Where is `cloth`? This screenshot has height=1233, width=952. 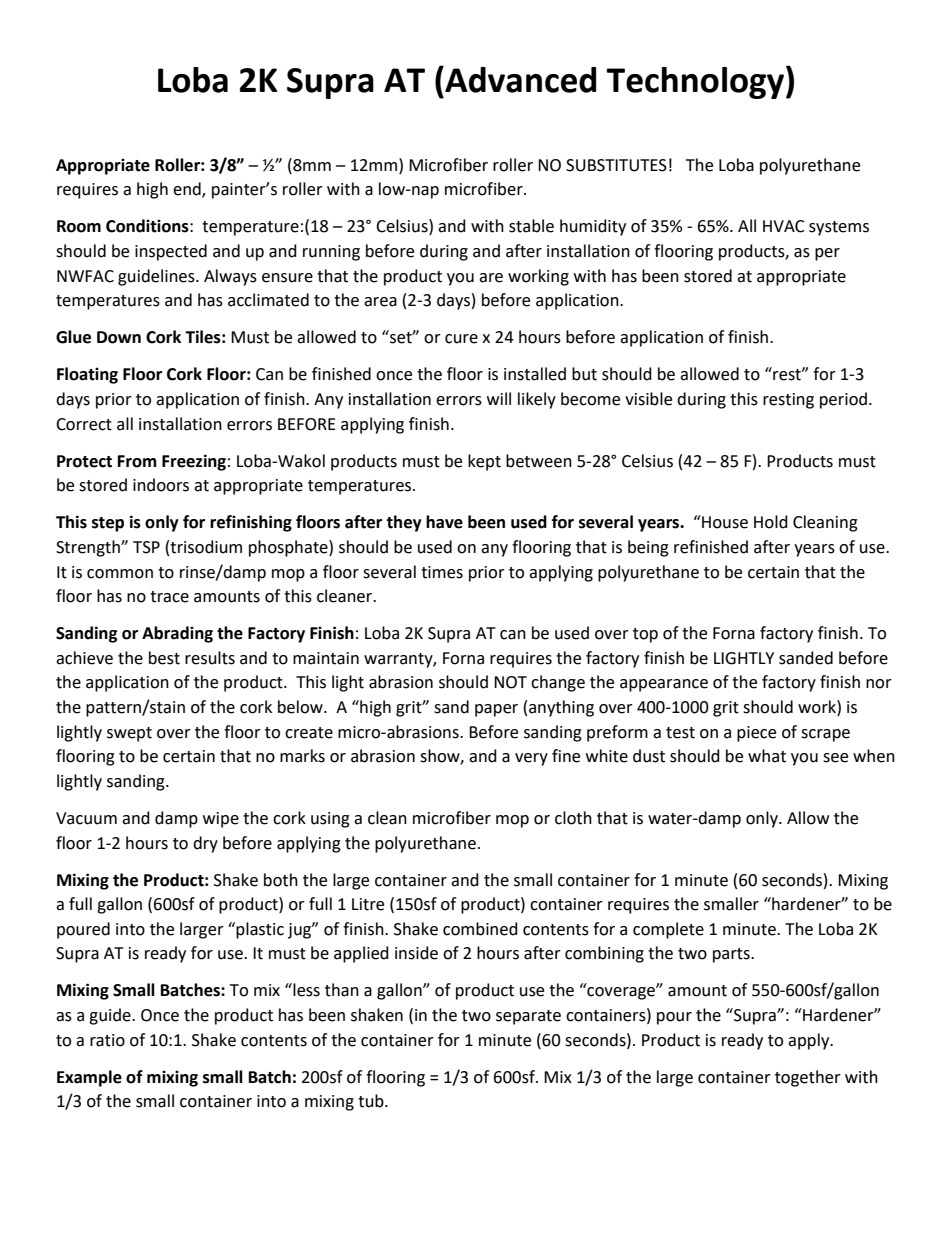 cloth is located at coordinates (573, 818).
